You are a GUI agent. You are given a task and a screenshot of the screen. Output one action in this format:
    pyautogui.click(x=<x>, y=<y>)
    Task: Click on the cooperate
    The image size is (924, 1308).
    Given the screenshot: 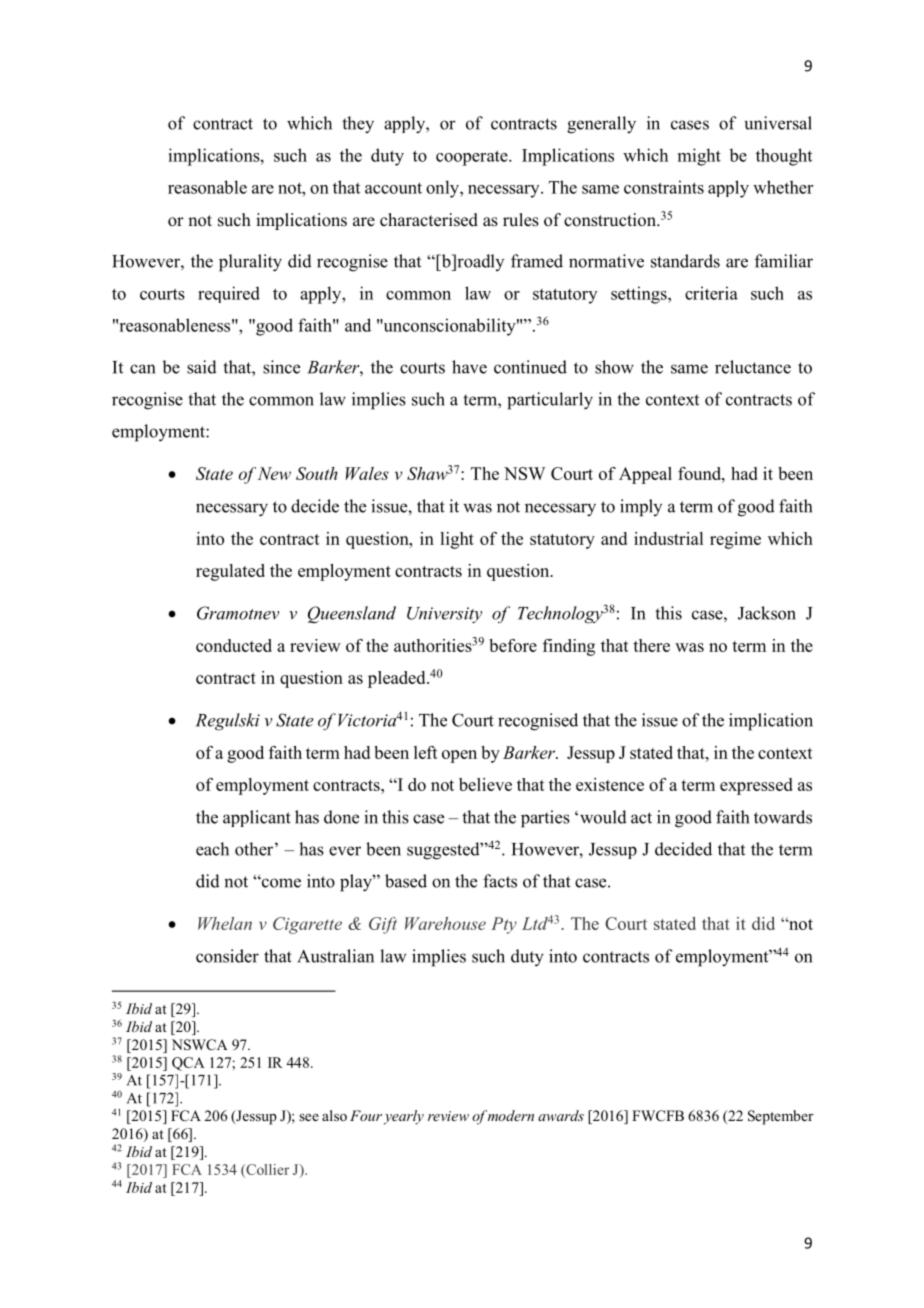 What is the action you would take?
    pyautogui.click(x=473, y=158)
